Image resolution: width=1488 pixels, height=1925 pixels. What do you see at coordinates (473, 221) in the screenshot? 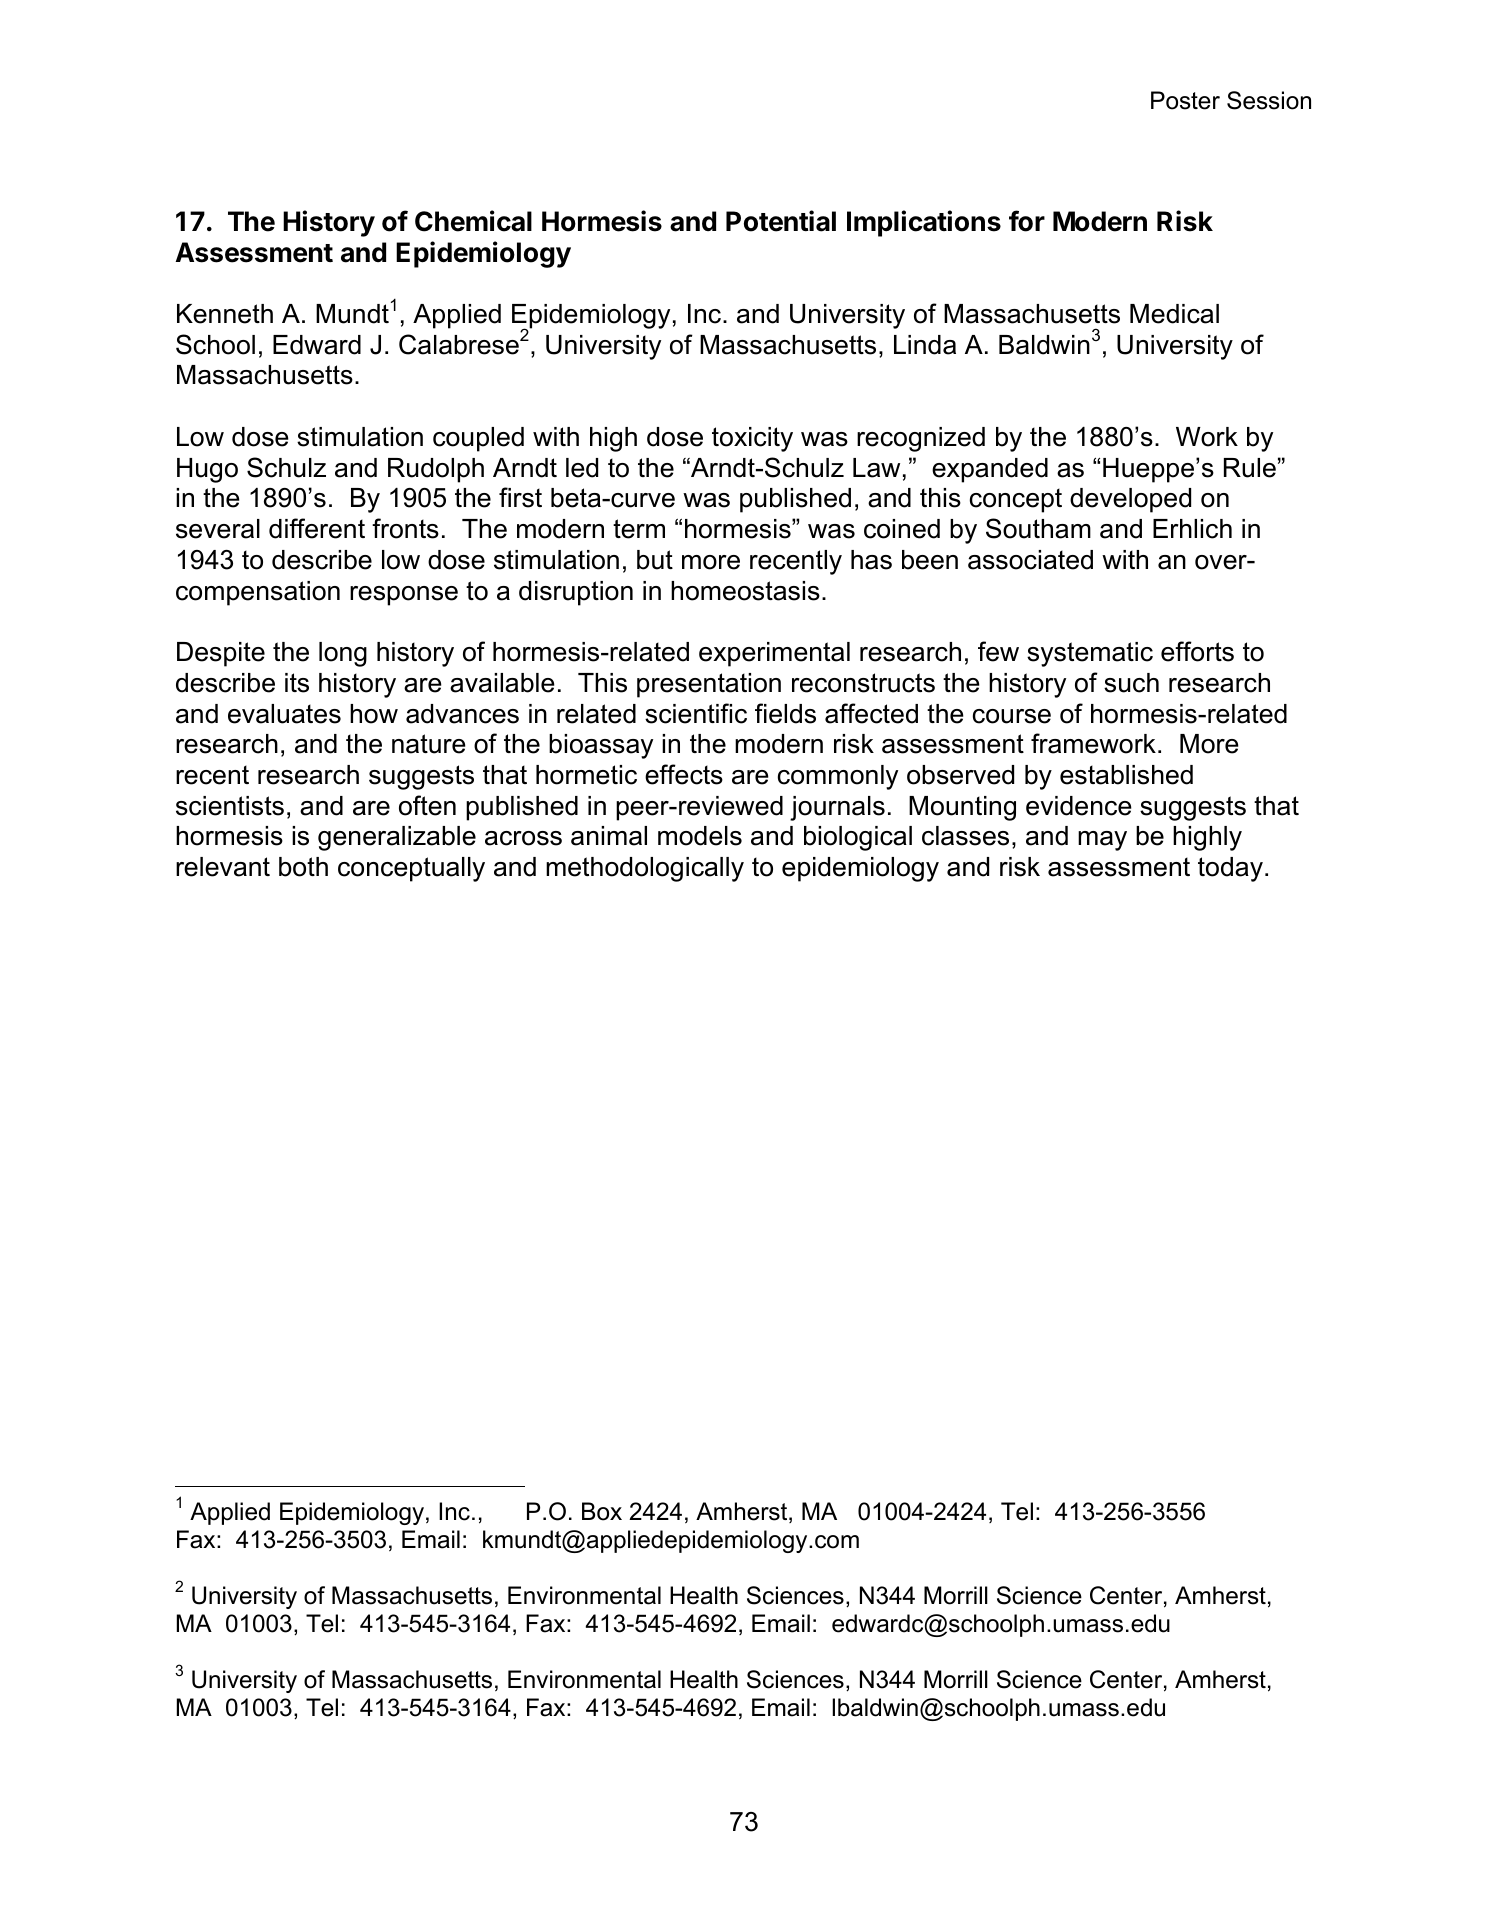
I see `Chemical` at bounding box center [473, 221].
